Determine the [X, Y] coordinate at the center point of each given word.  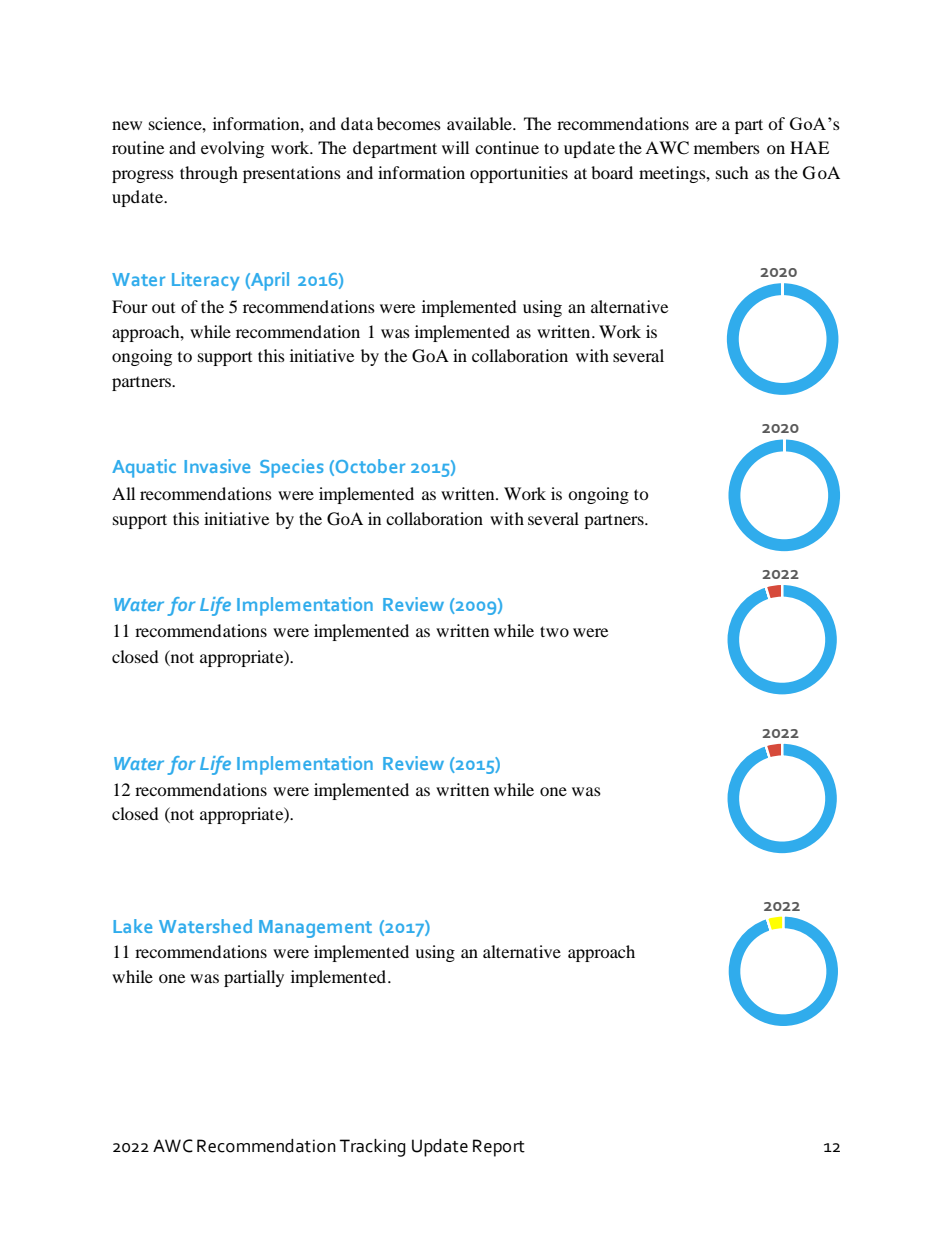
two [554, 631]
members [727, 147]
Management [315, 929]
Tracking [373, 1148]
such [732, 172]
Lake [132, 926]
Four [130, 306]
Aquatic [144, 468]
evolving [232, 149]
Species [291, 468]
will [455, 147]
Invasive [217, 466]
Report [499, 1148]
